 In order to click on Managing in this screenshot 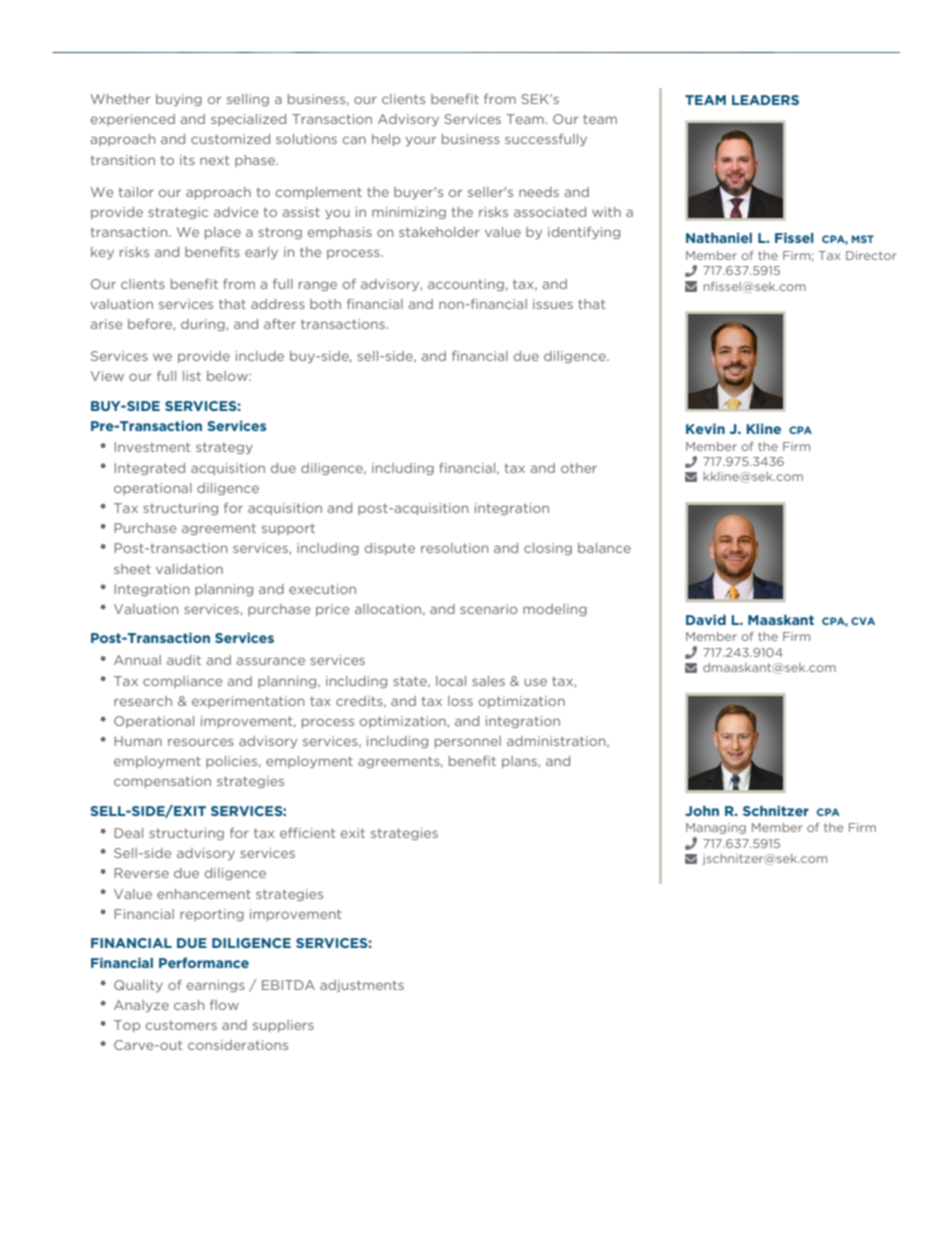, I will do `click(716, 828)`.
